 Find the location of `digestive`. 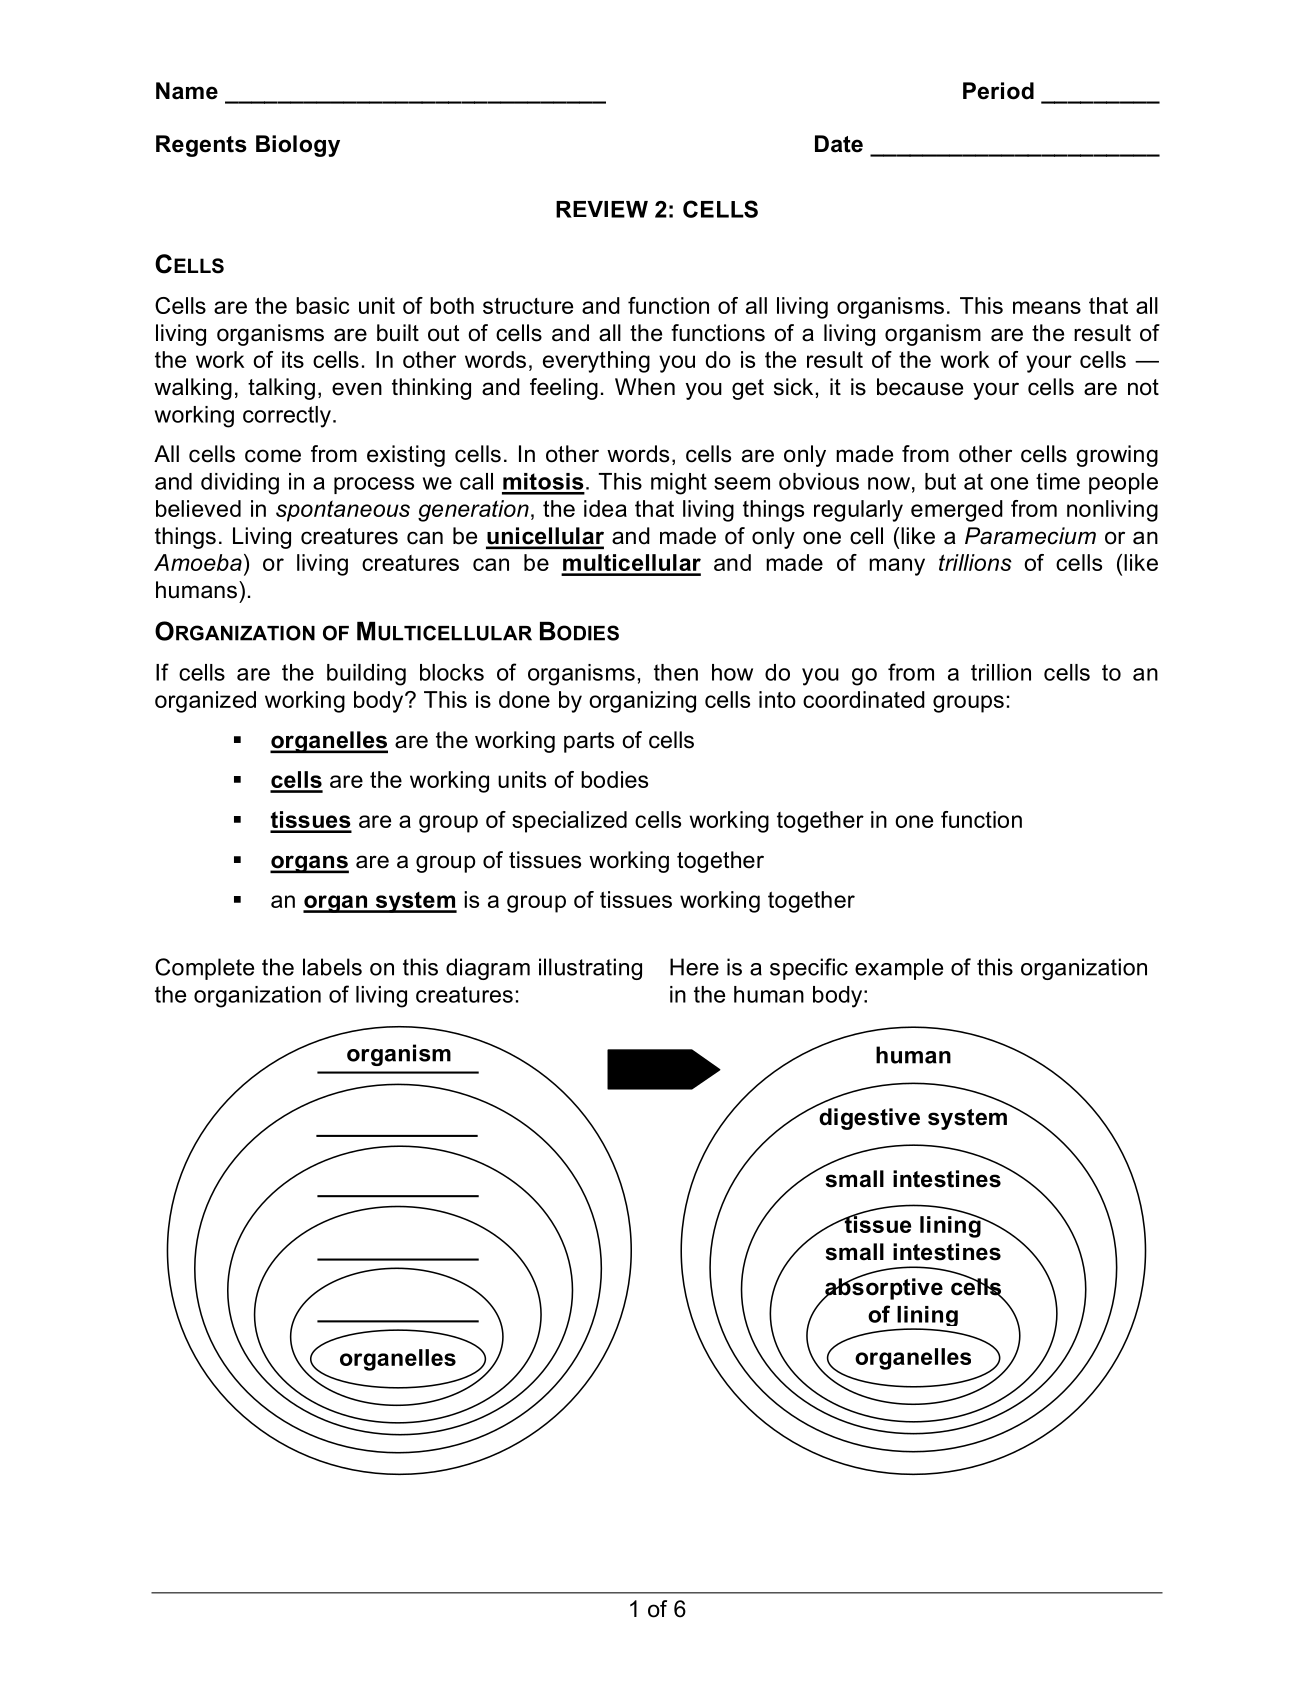

digestive is located at coordinates (869, 1119).
